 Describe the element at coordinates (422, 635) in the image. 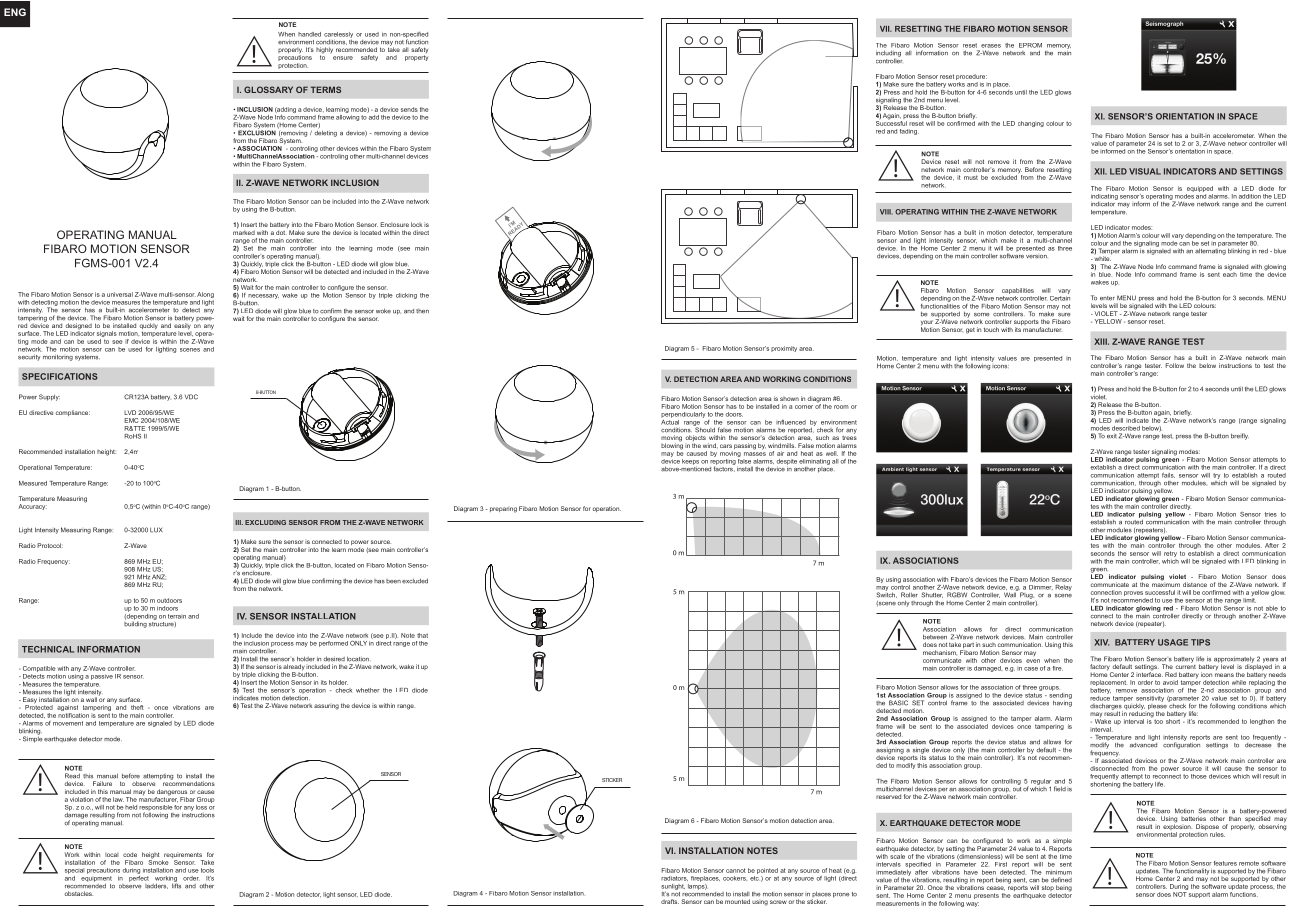

I see `that` at that location.
